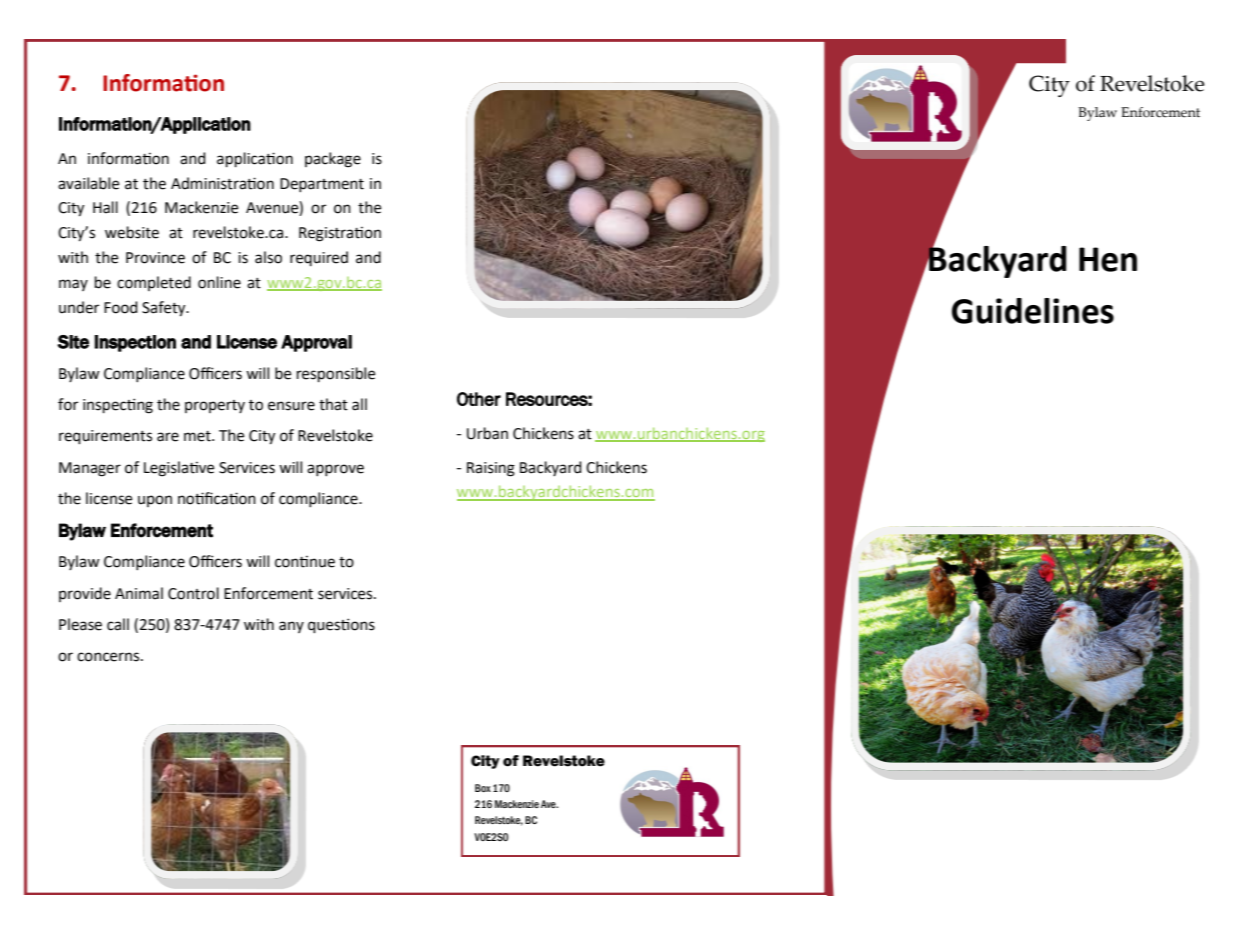 This image has height=952, width=1233. Describe the element at coordinates (333, 160) in the image. I see `package` at that location.
